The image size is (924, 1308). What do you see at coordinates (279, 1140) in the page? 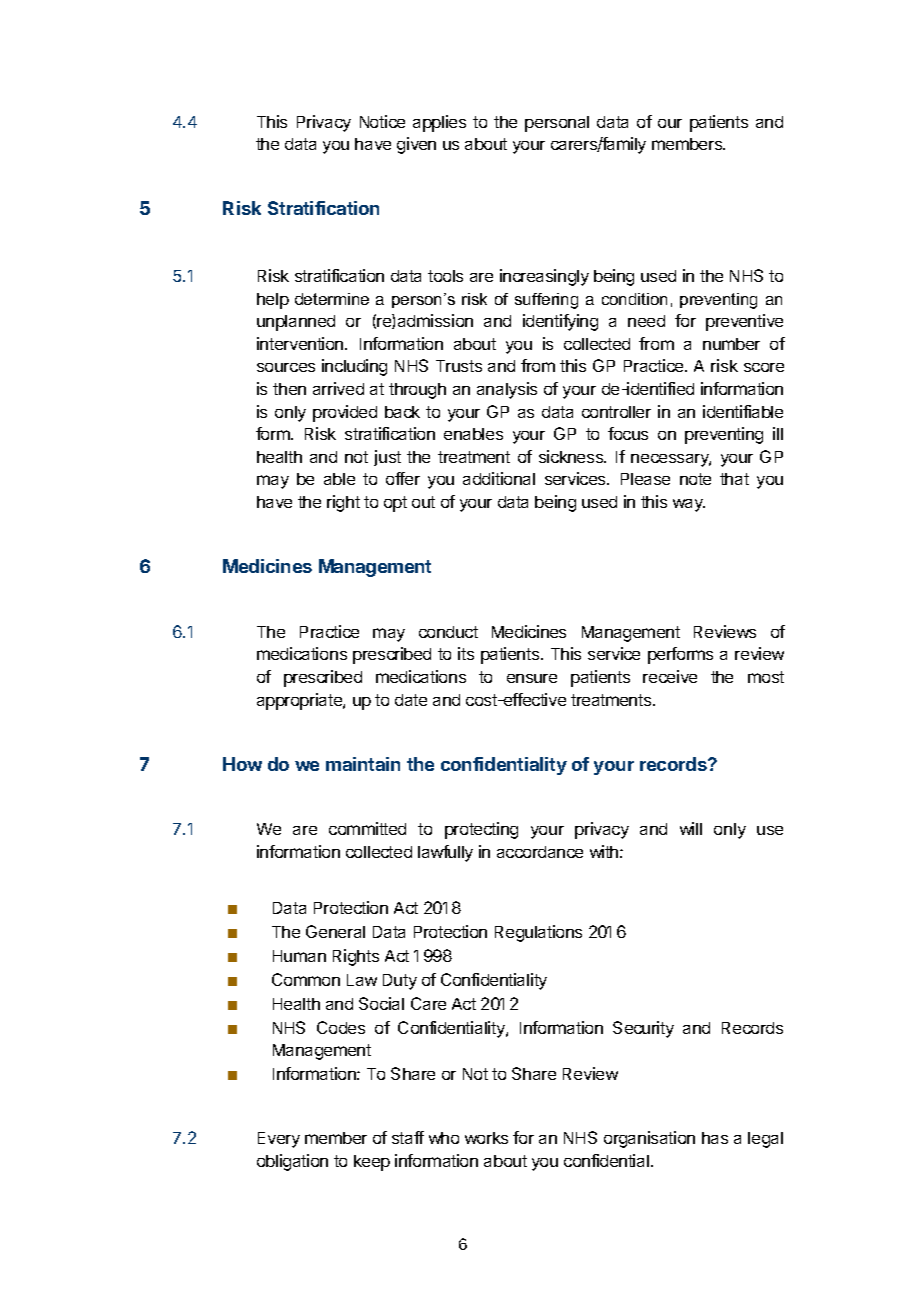
I see `Every` at bounding box center [279, 1140].
